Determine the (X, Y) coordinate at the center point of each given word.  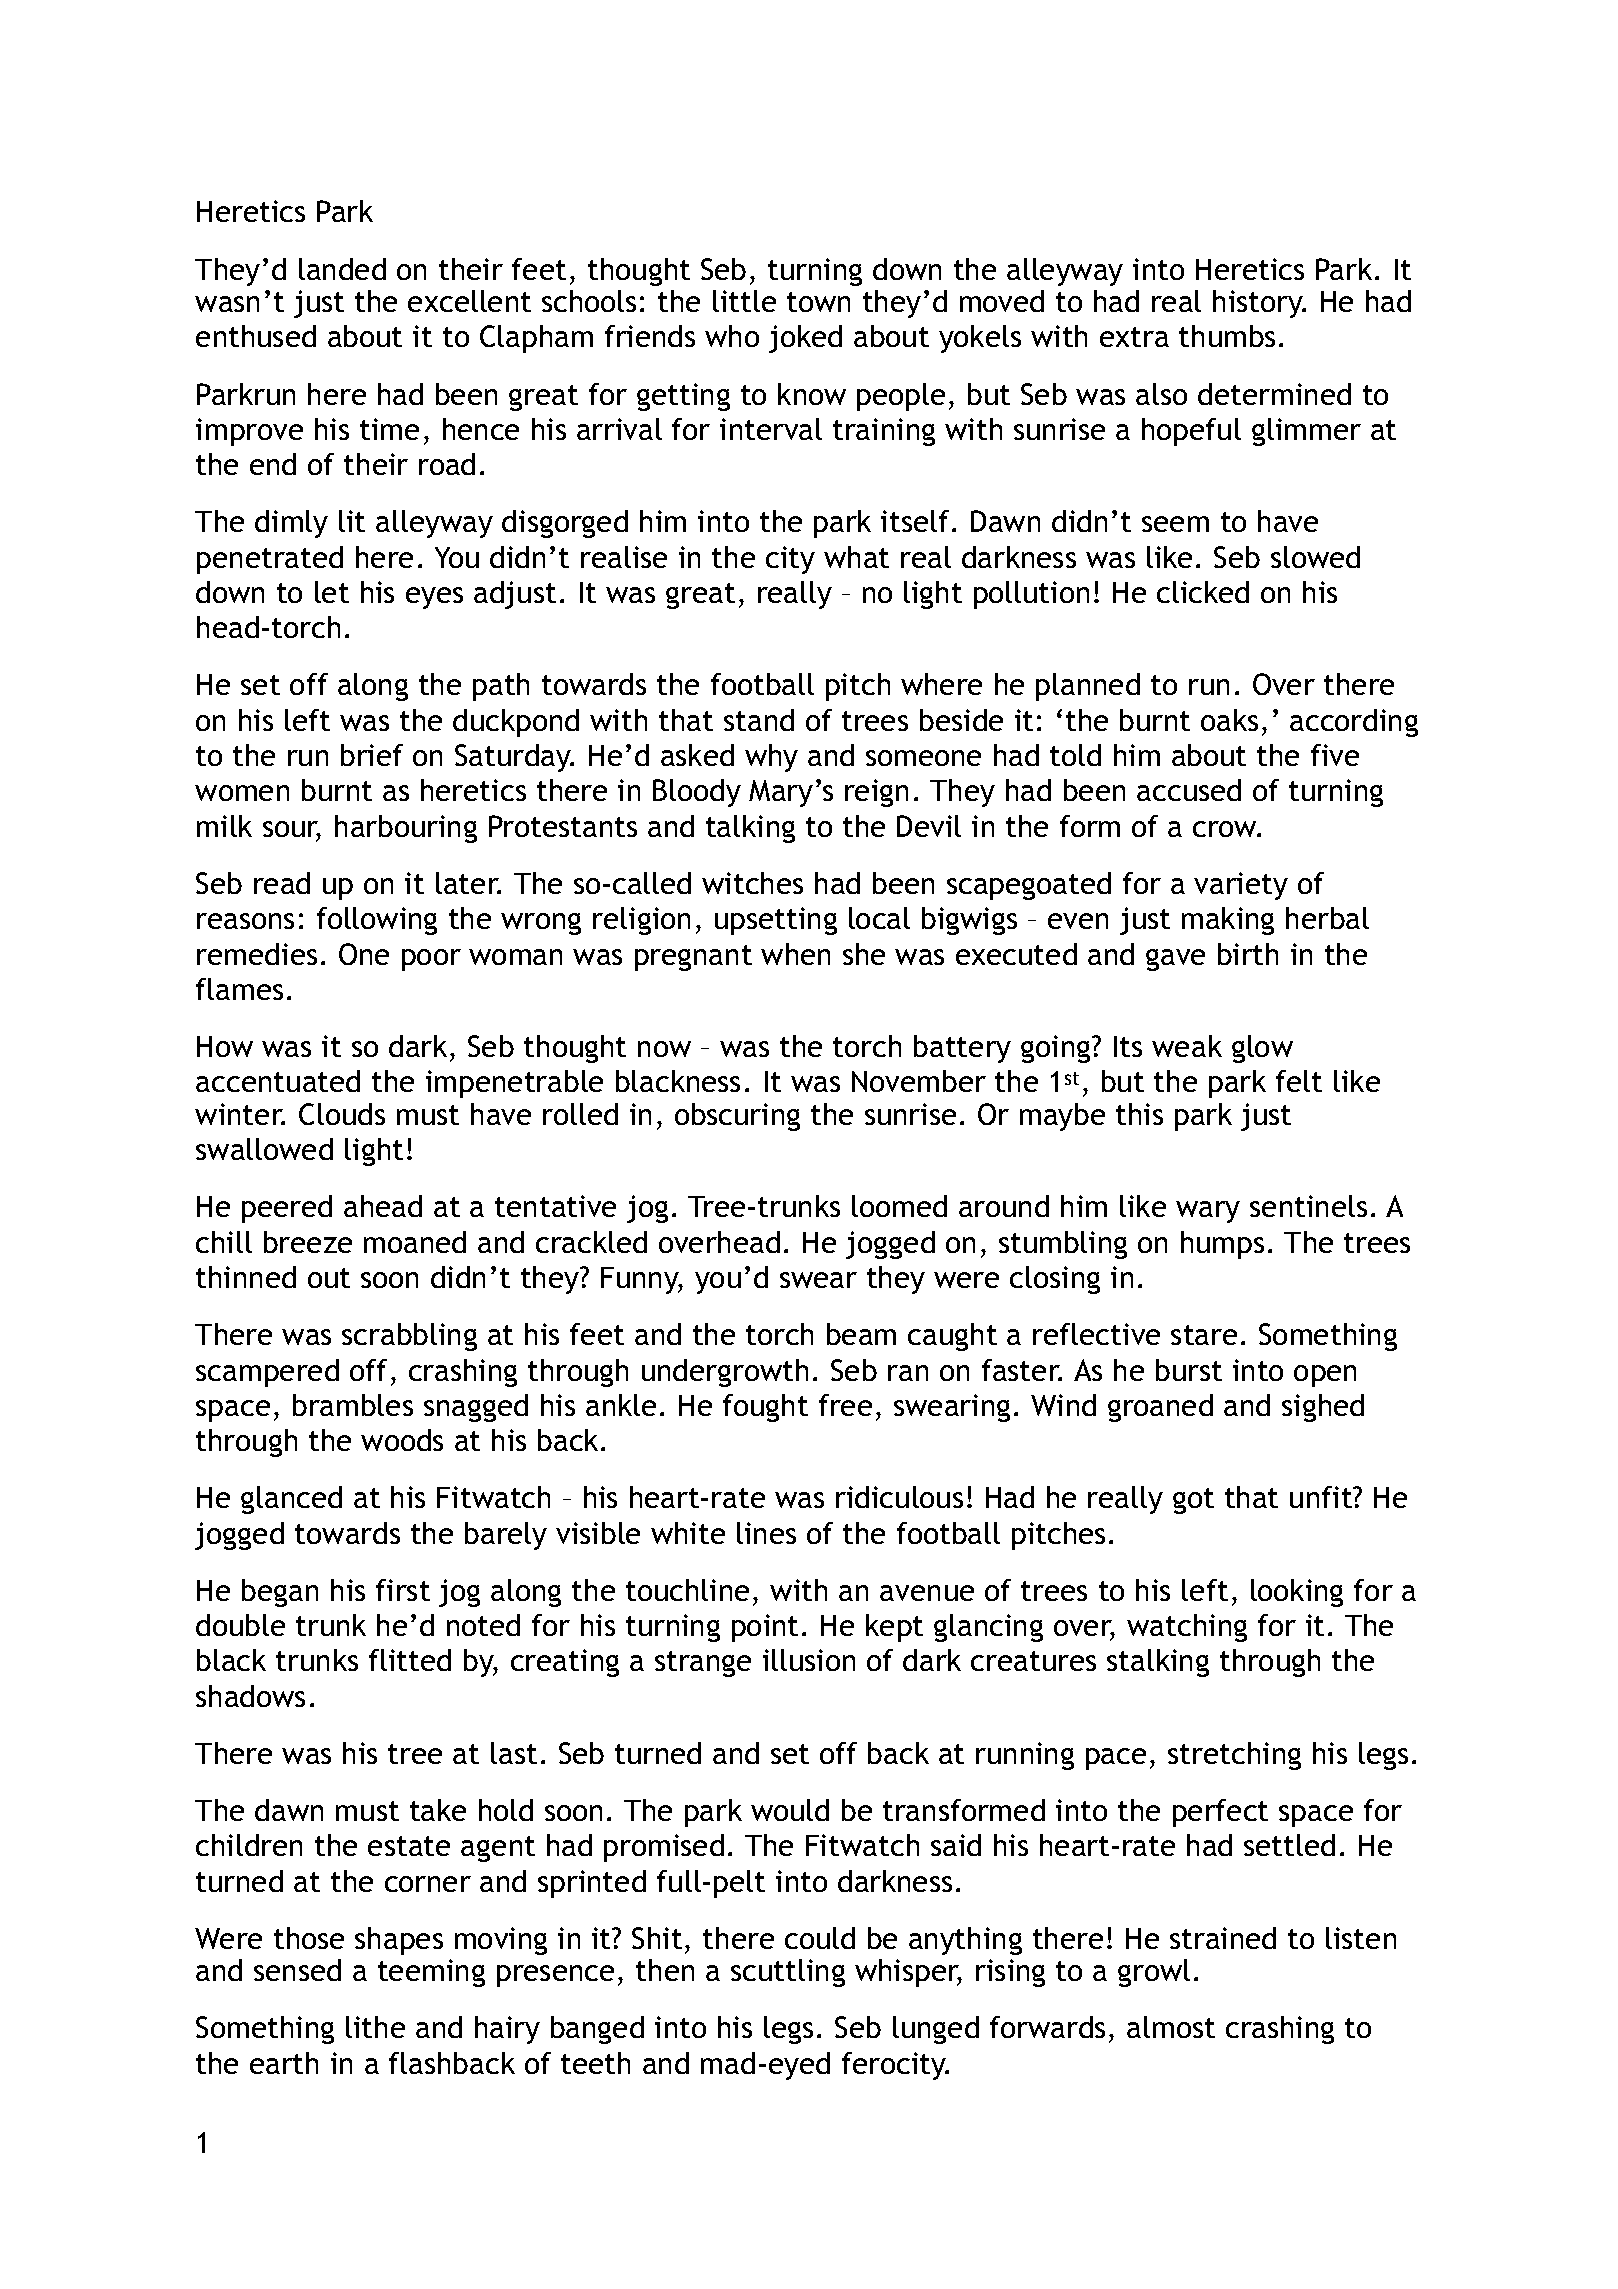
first (403, 1590)
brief (372, 755)
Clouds (342, 1114)
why (771, 758)
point (765, 1628)
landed (342, 269)
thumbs (1227, 336)
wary (1208, 1212)
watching (1187, 1628)
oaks (1229, 720)
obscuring (737, 1117)
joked (805, 339)
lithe (375, 2027)
